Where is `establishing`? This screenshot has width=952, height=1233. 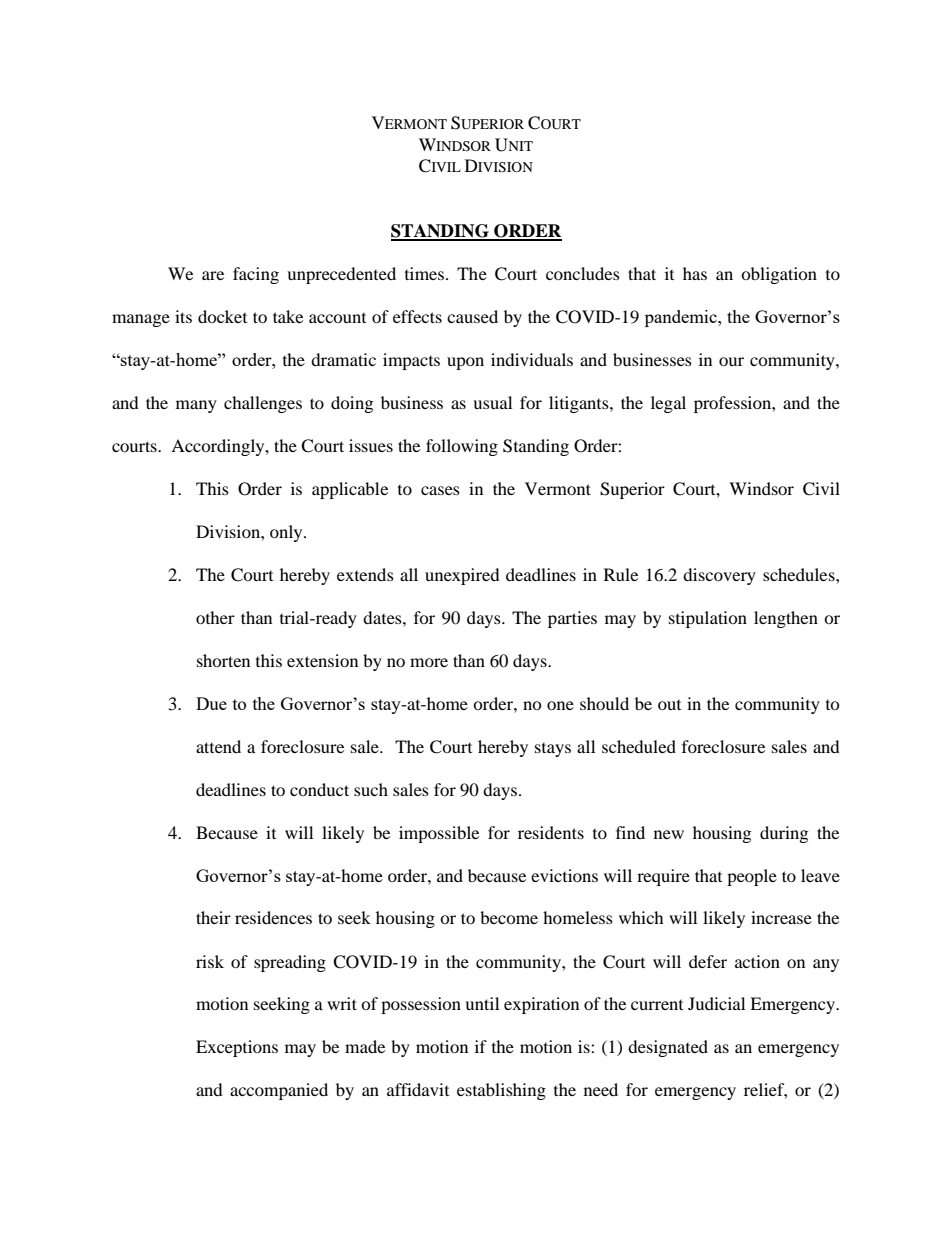
establishing is located at coordinates (501, 1091).
